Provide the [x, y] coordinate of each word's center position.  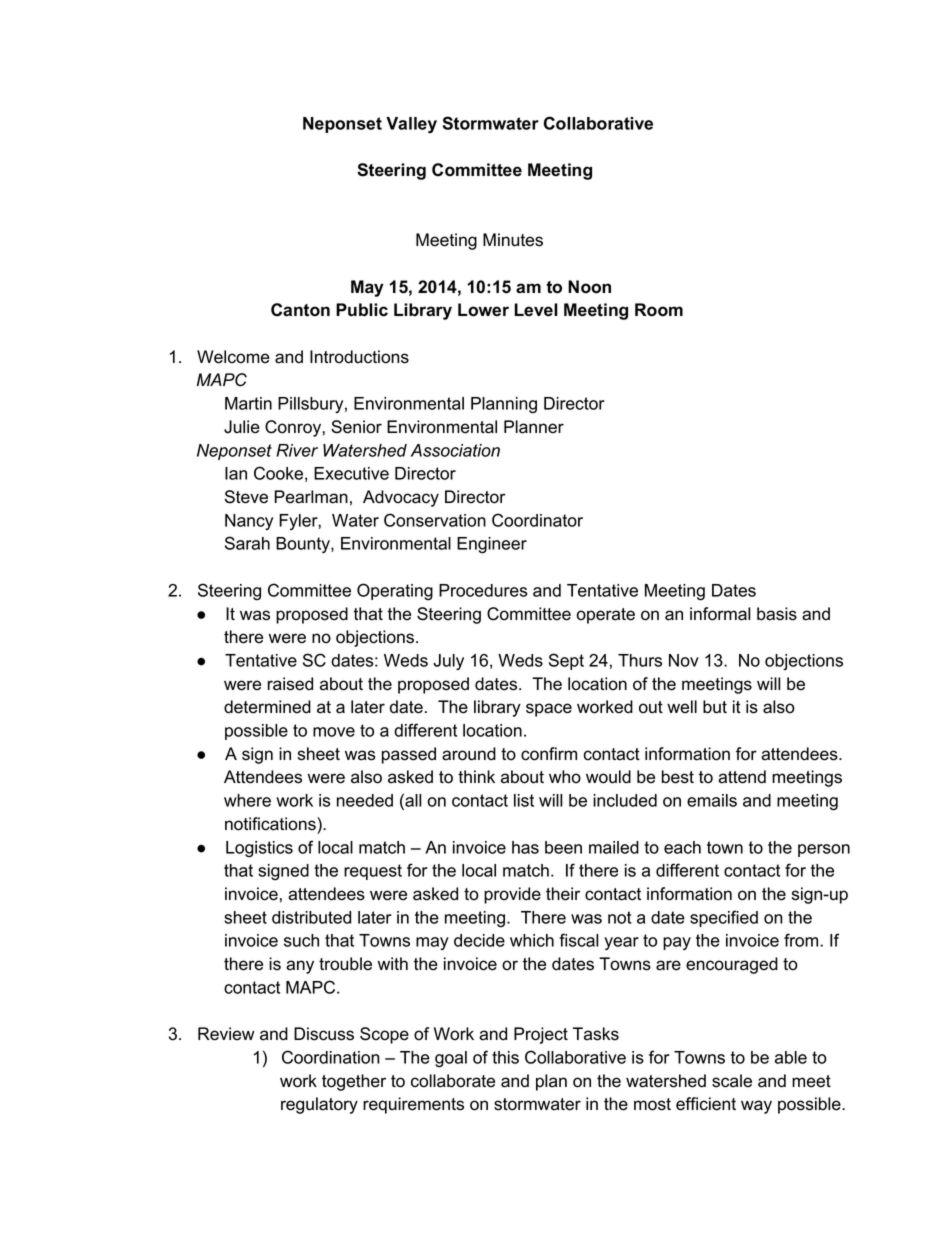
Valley [411, 125]
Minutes [513, 240]
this [505, 1057]
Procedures [483, 590]
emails [712, 800]
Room [659, 310]
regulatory [319, 1105]
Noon [589, 287]
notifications [271, 824]
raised [290, 684]
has [525, 847]
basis [777, 614]
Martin [248, 403]
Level [536, 310]
